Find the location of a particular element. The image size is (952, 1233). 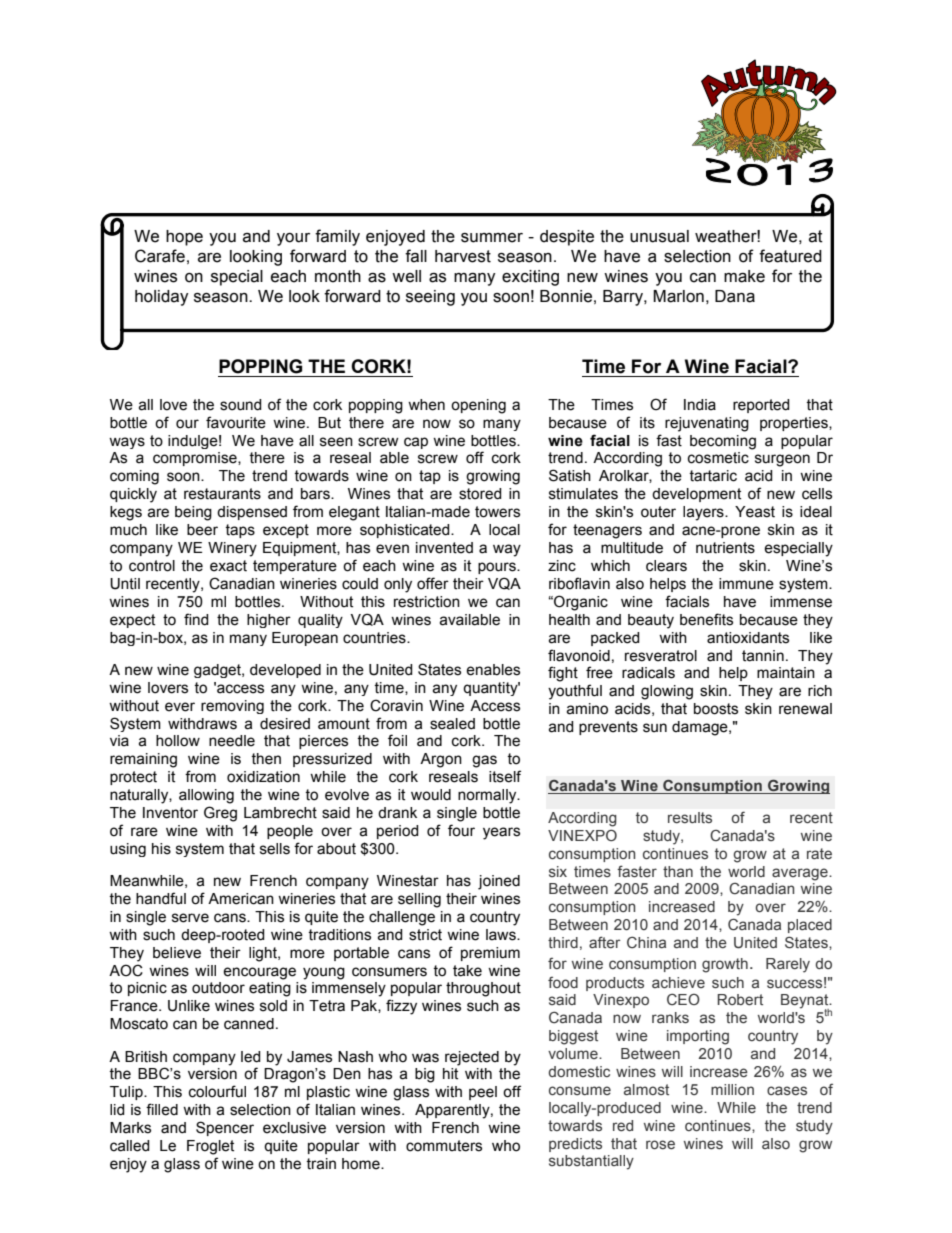

summer is located at coordinates (492, 238).
